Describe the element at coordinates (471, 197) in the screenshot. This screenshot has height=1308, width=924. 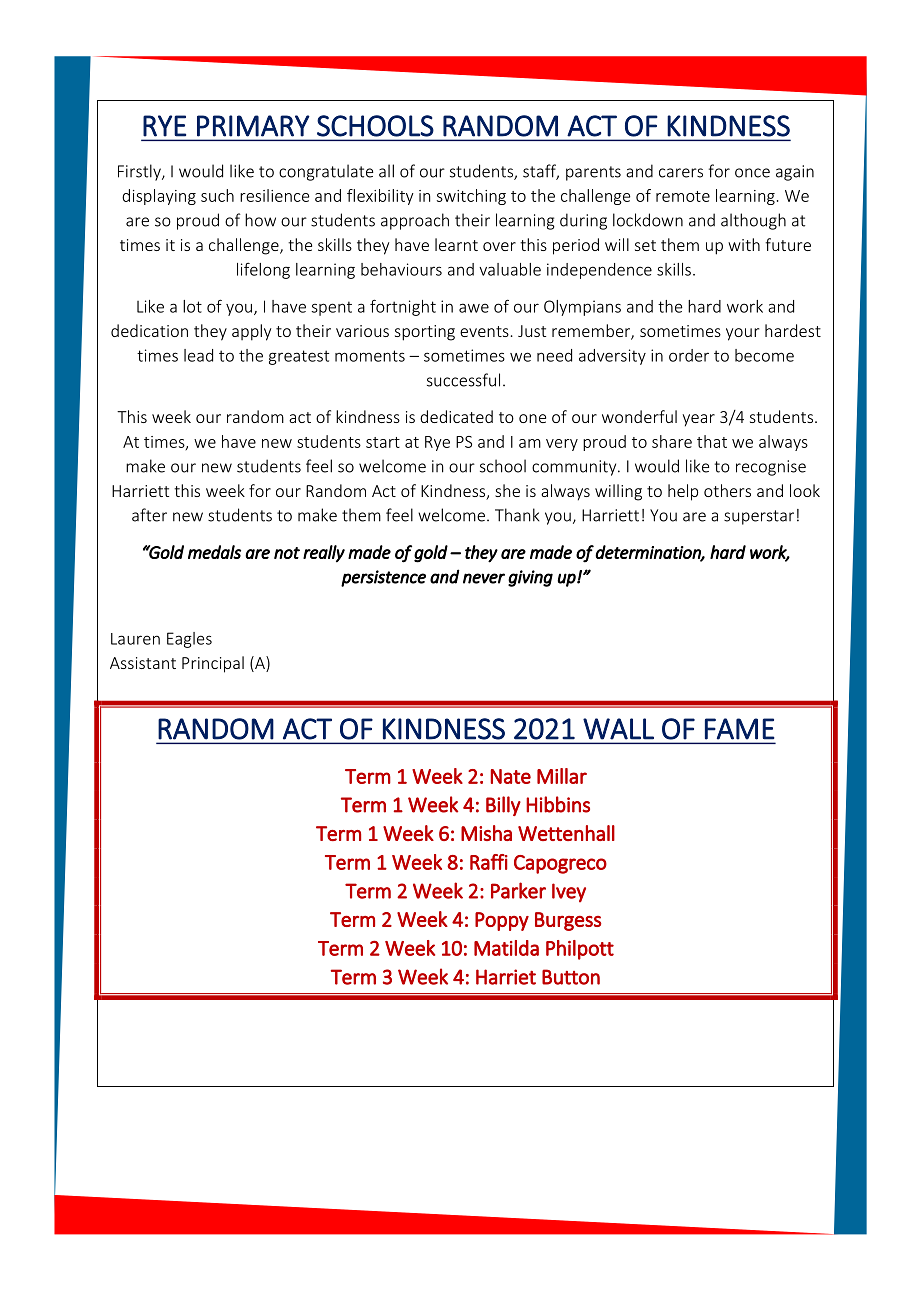
I see `switching` at that location.
